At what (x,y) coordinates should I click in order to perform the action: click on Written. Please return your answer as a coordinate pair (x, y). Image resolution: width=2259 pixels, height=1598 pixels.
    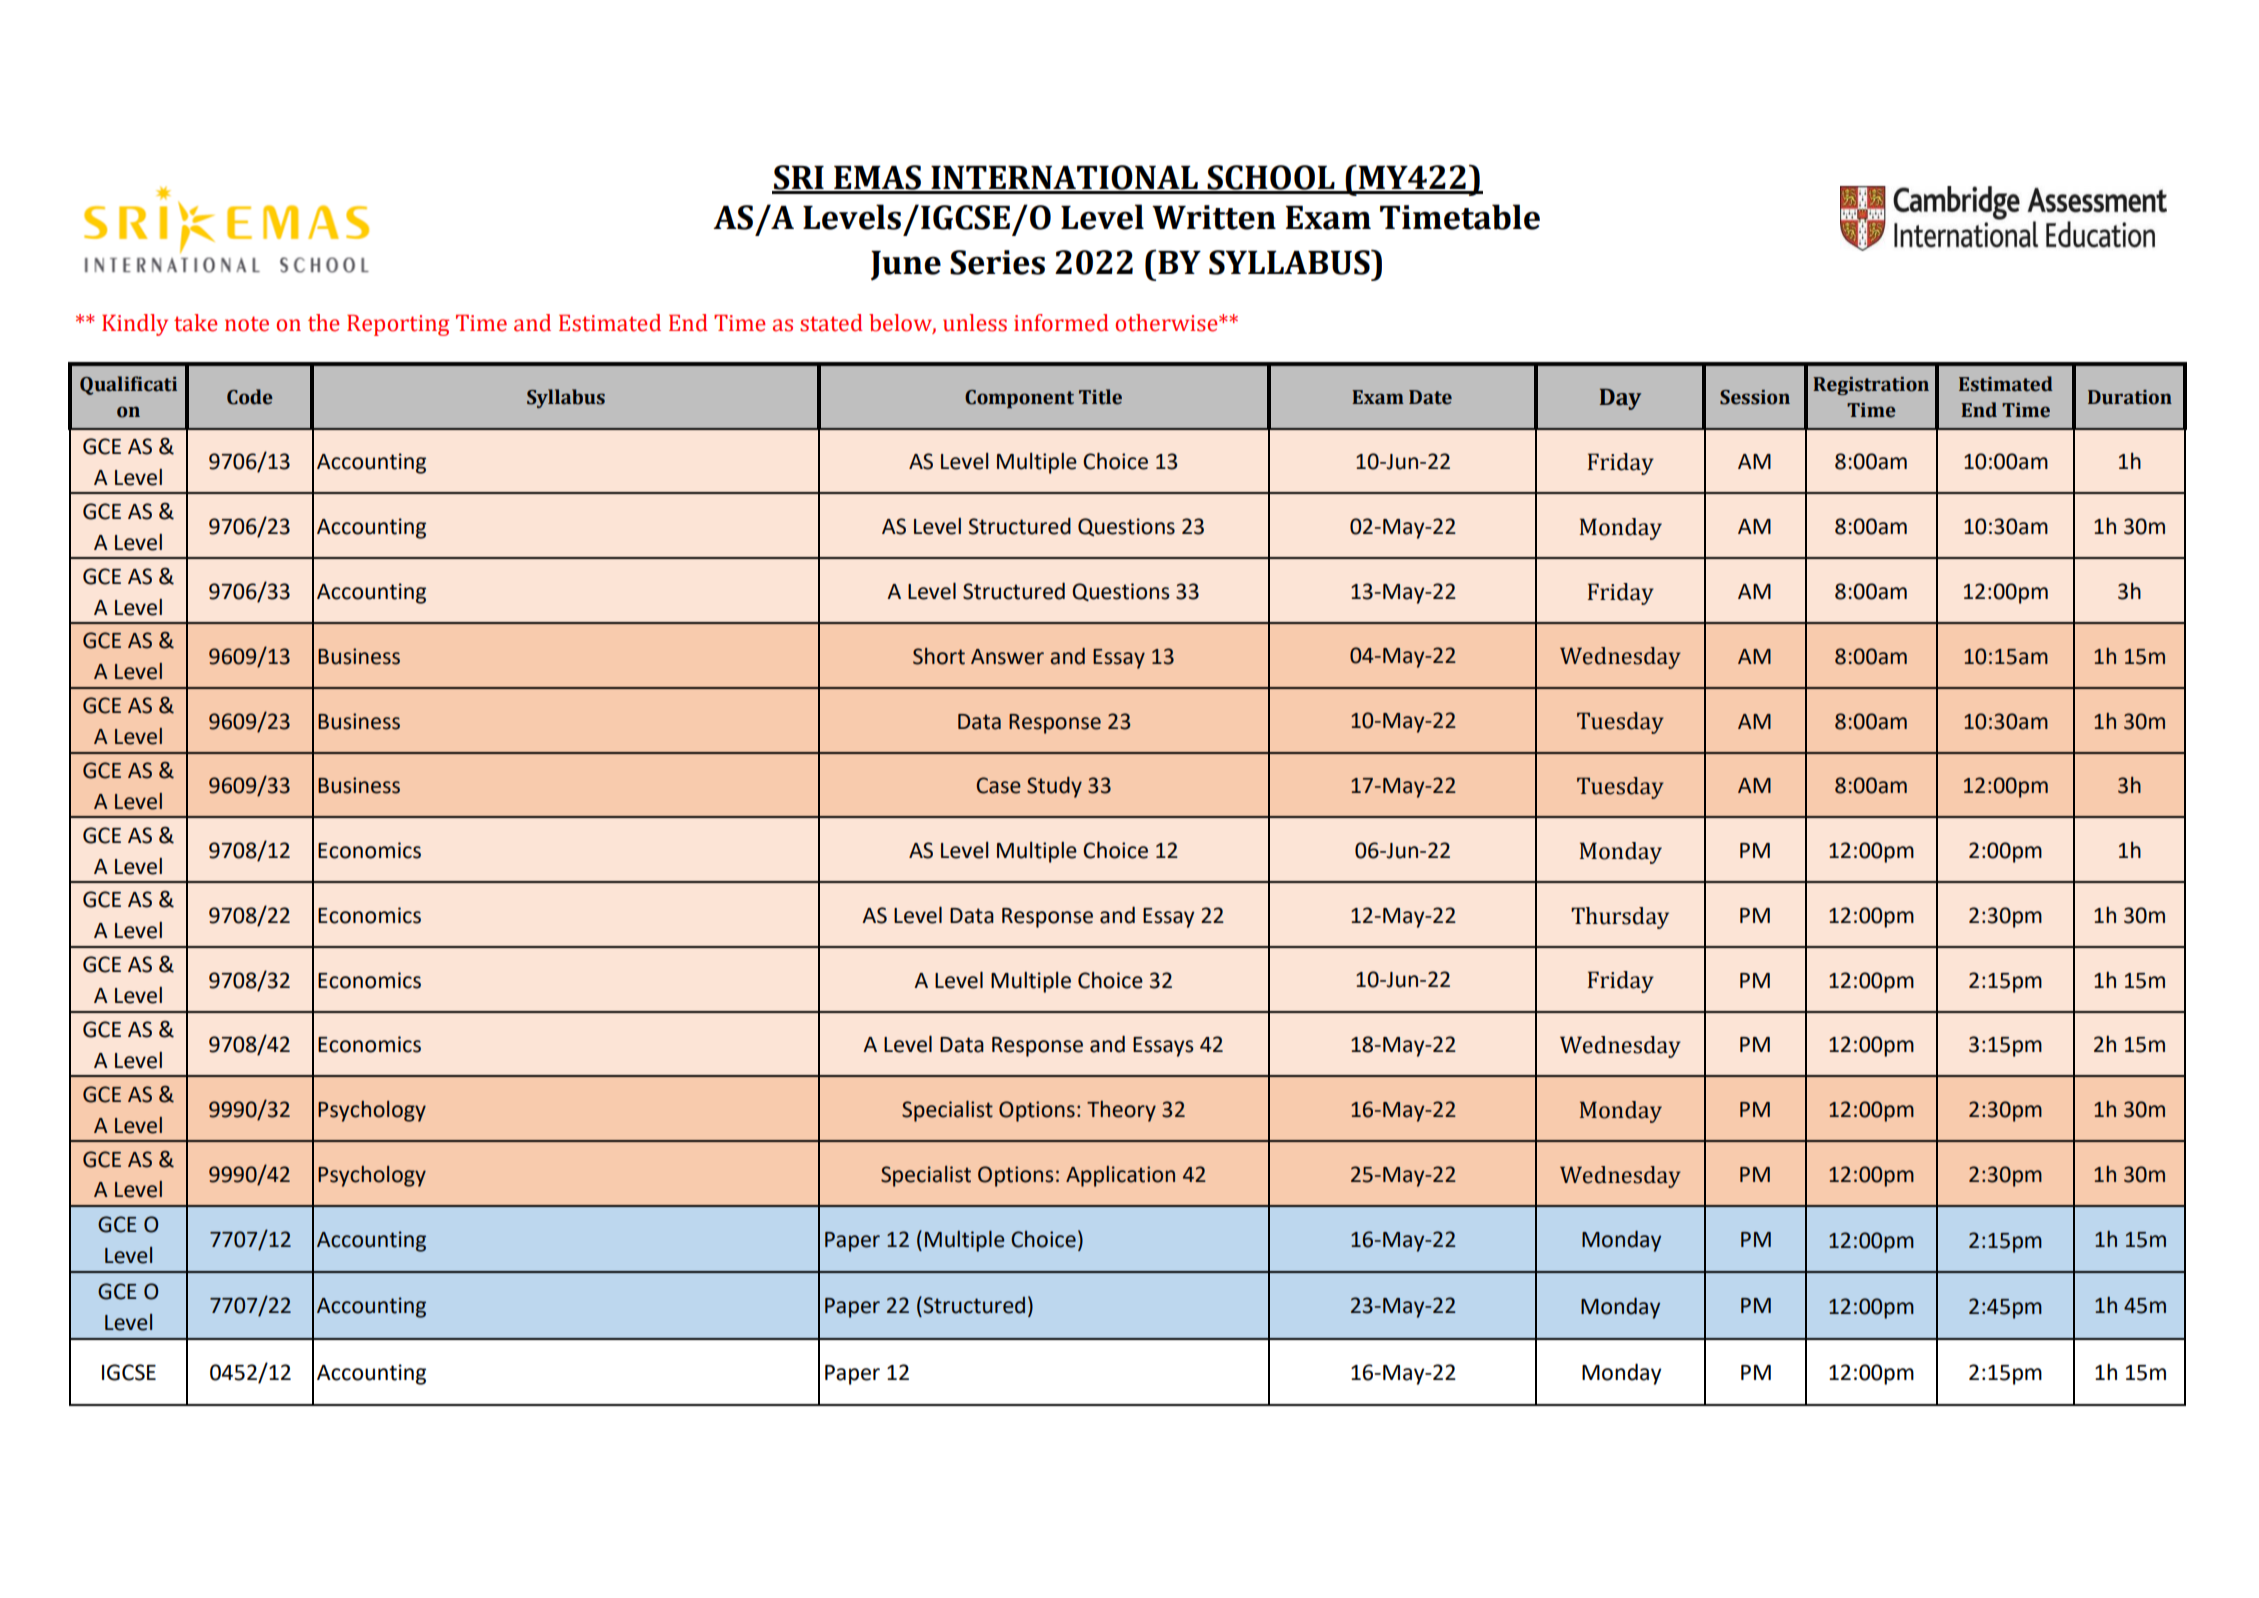
    Looking at the image, I should click on (1214, 217).
